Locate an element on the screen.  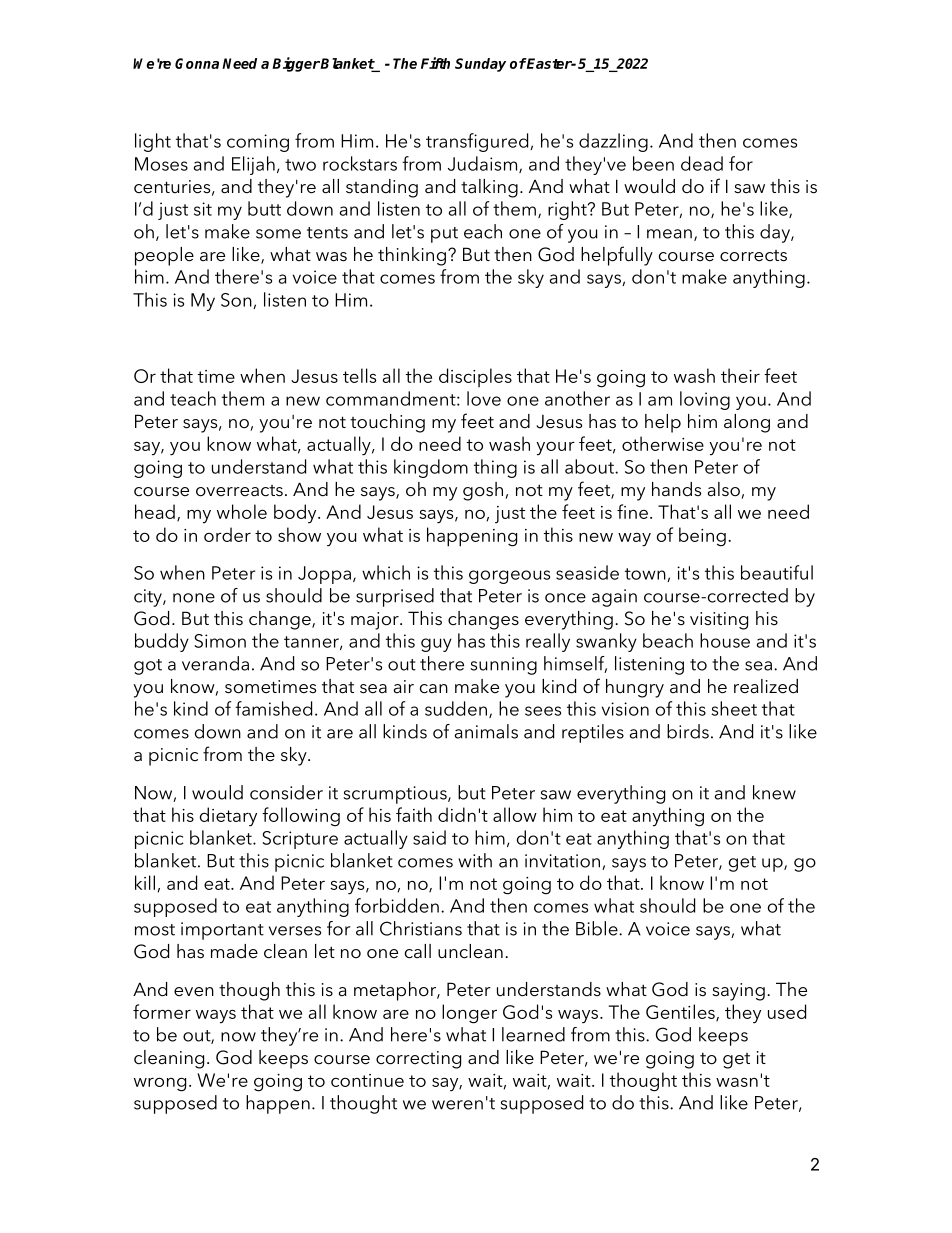
loving is located at coordinates (705, 400).
